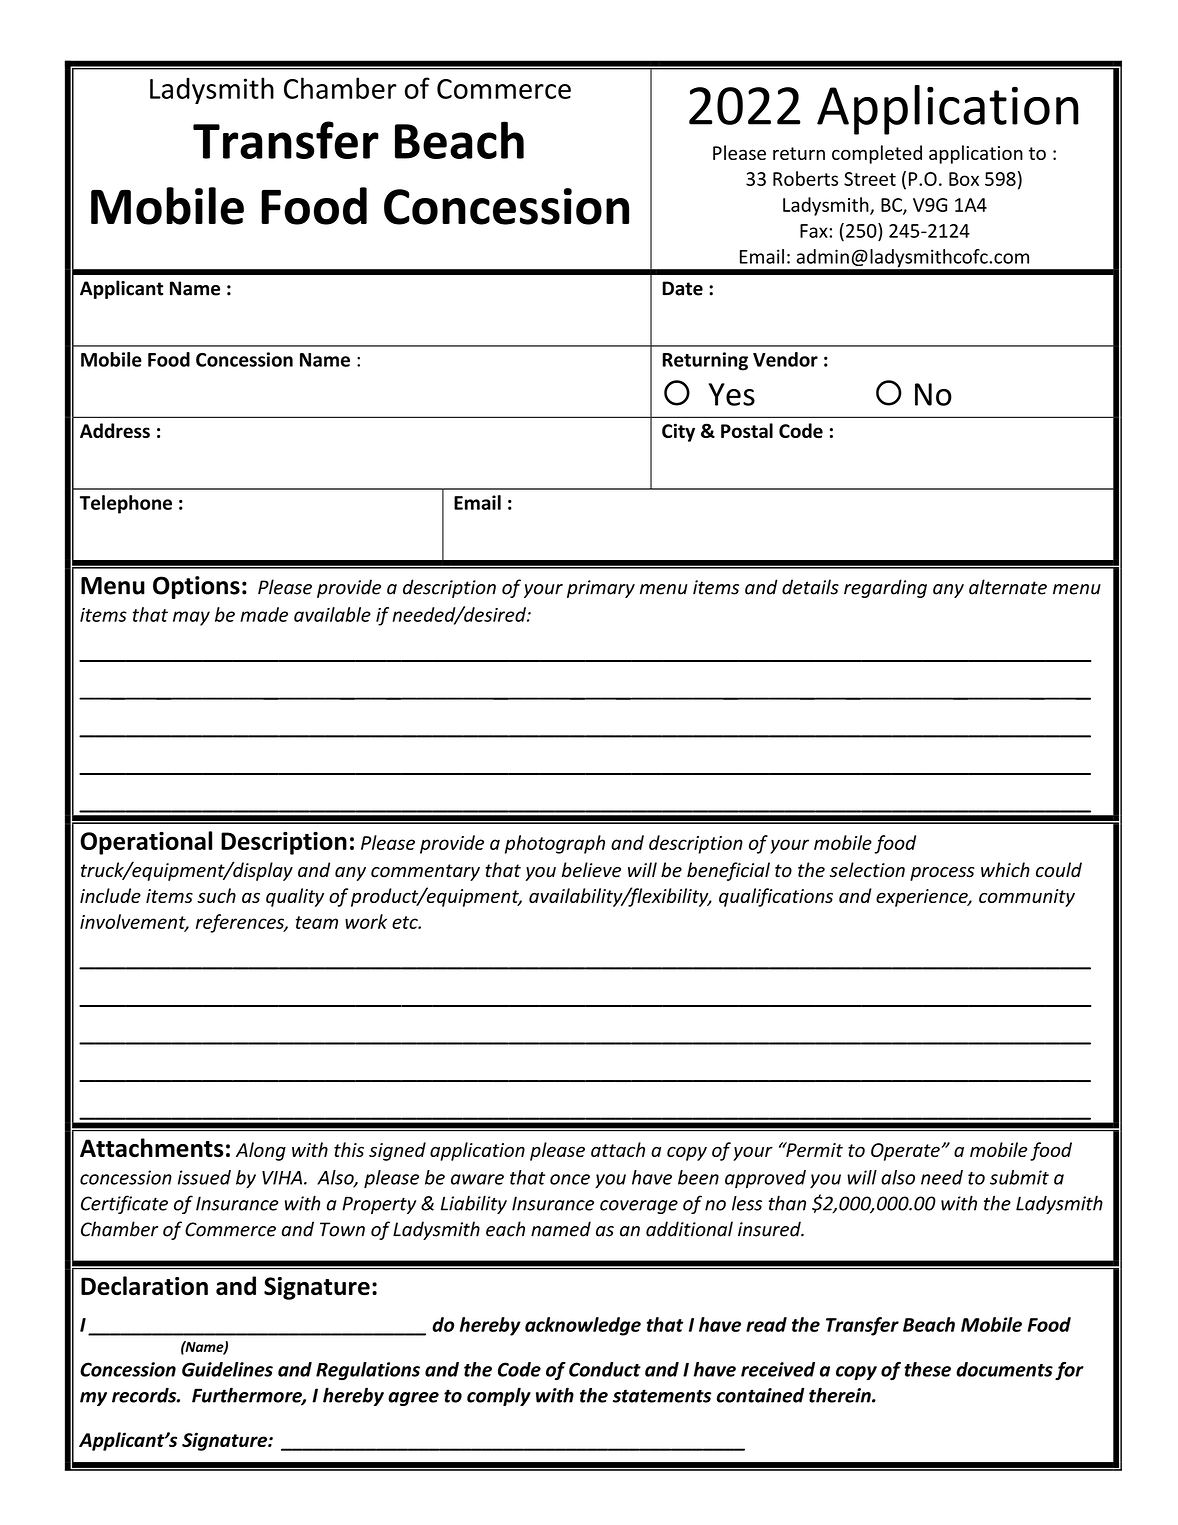 The height and width of the screenshot is (1525, 1178). I want to click on Telephone, so click(126, 504).
